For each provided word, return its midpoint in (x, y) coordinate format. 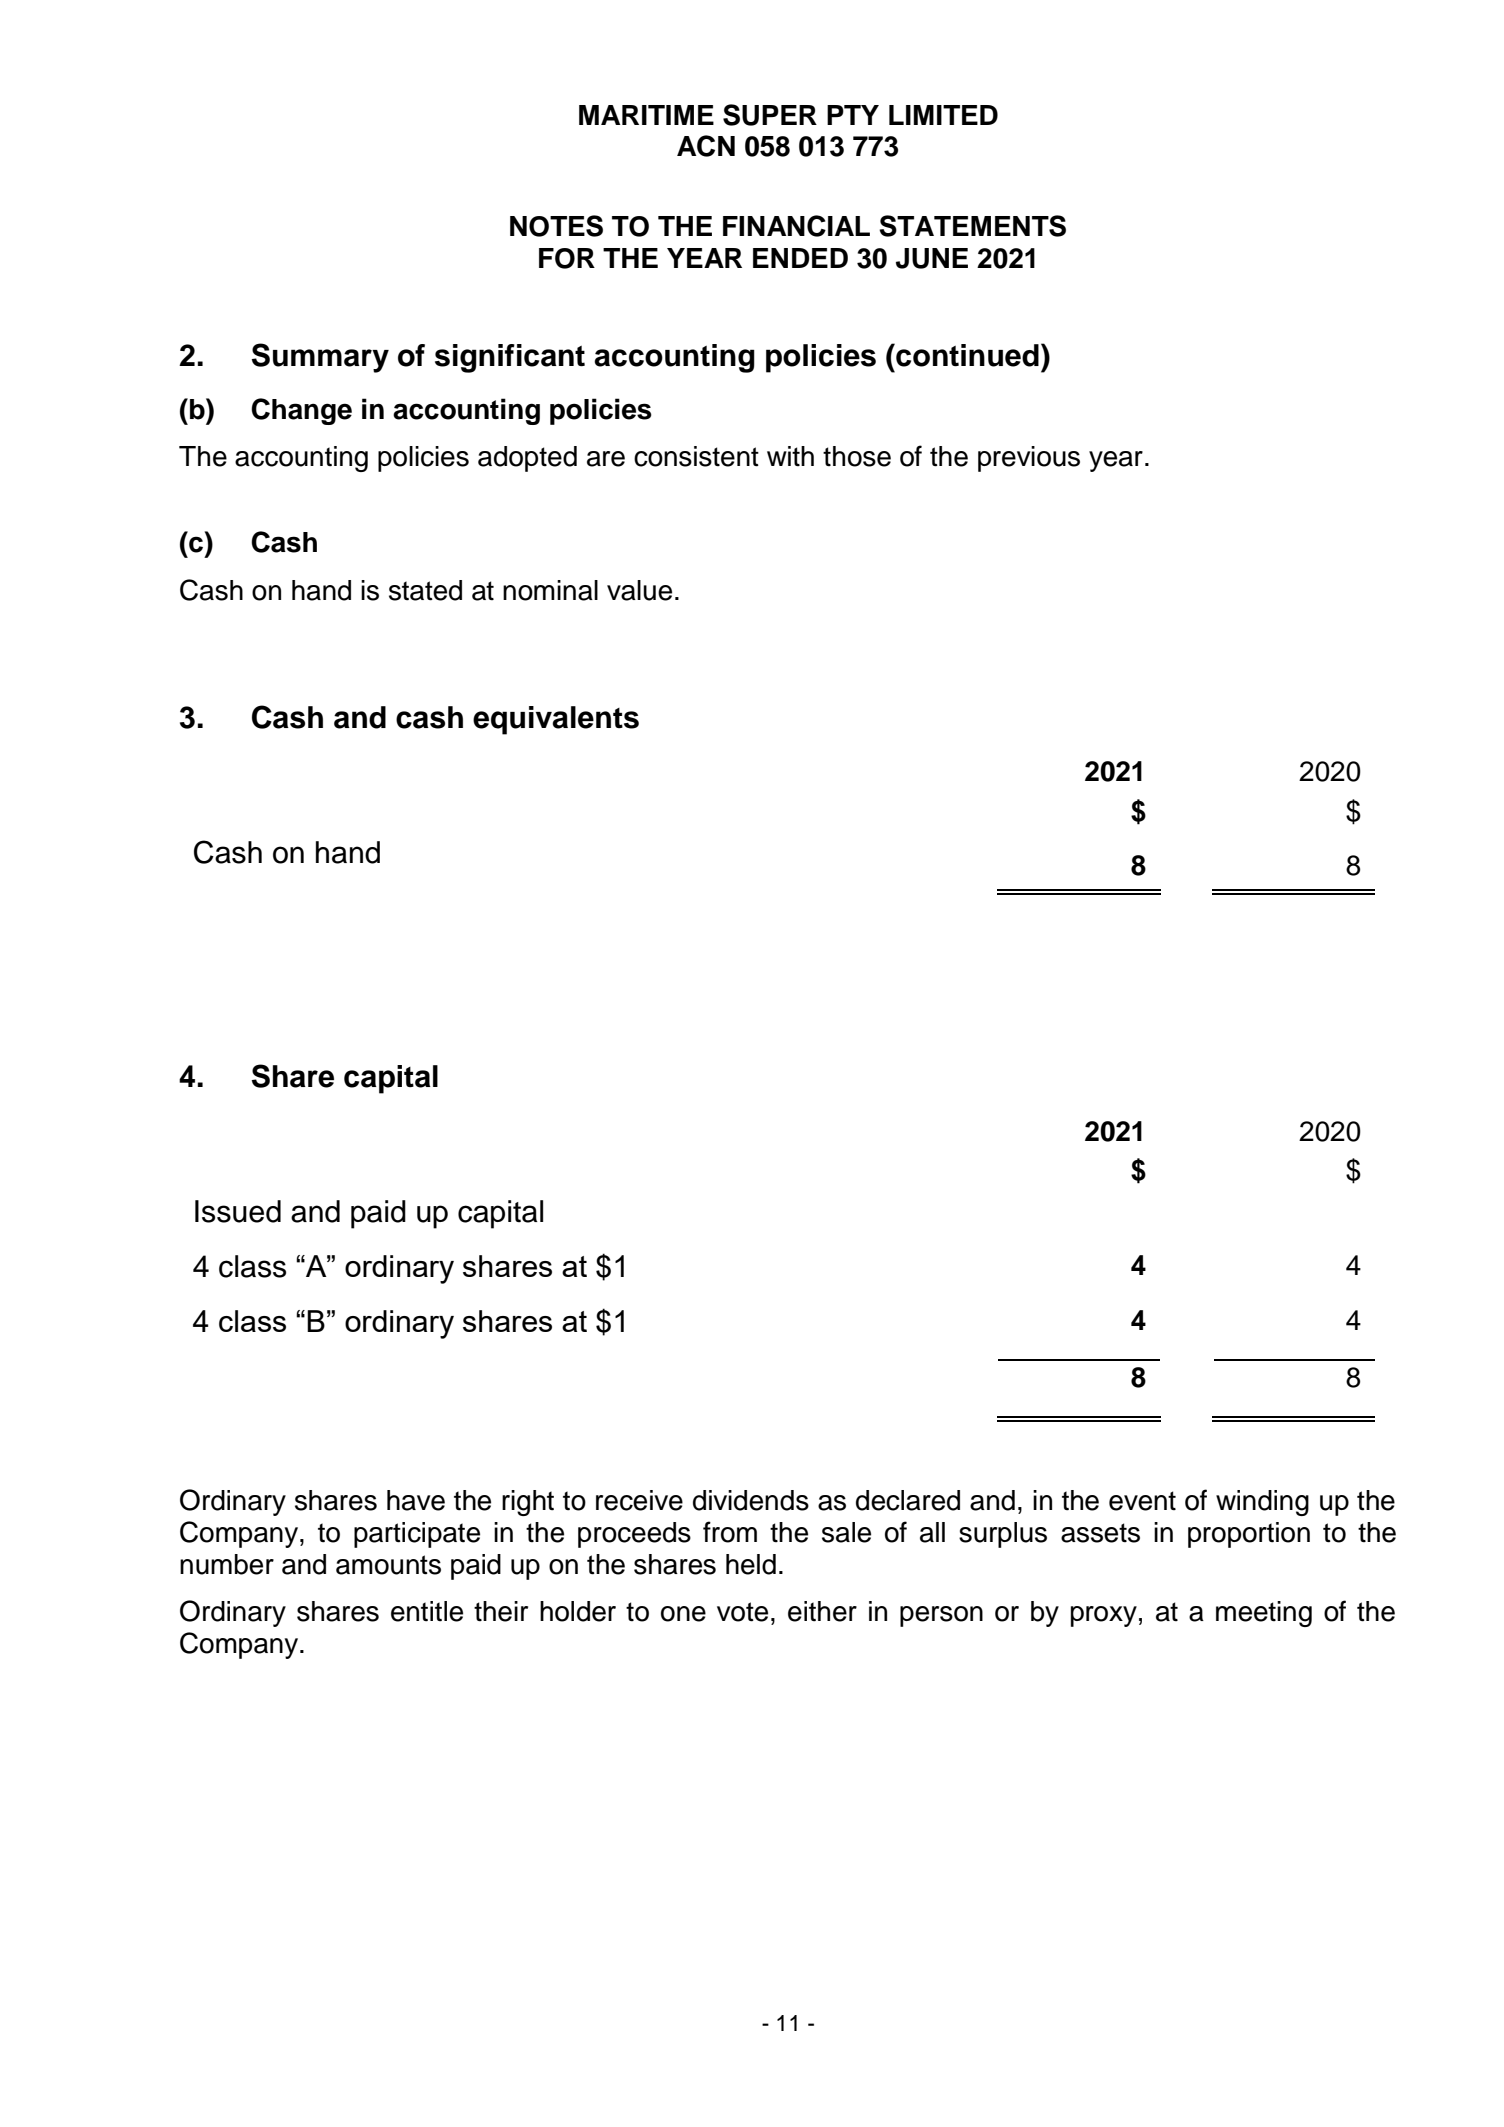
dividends (751, 1500)
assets (1100, 1533)
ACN (706, 146)
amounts (388, 1565)
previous (1029, 459)
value (639, 590)
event (1142, 1501)
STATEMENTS (972, 226)
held (751, 1564)
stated (425, 590)
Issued (238, 1211)
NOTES (556, 226)
